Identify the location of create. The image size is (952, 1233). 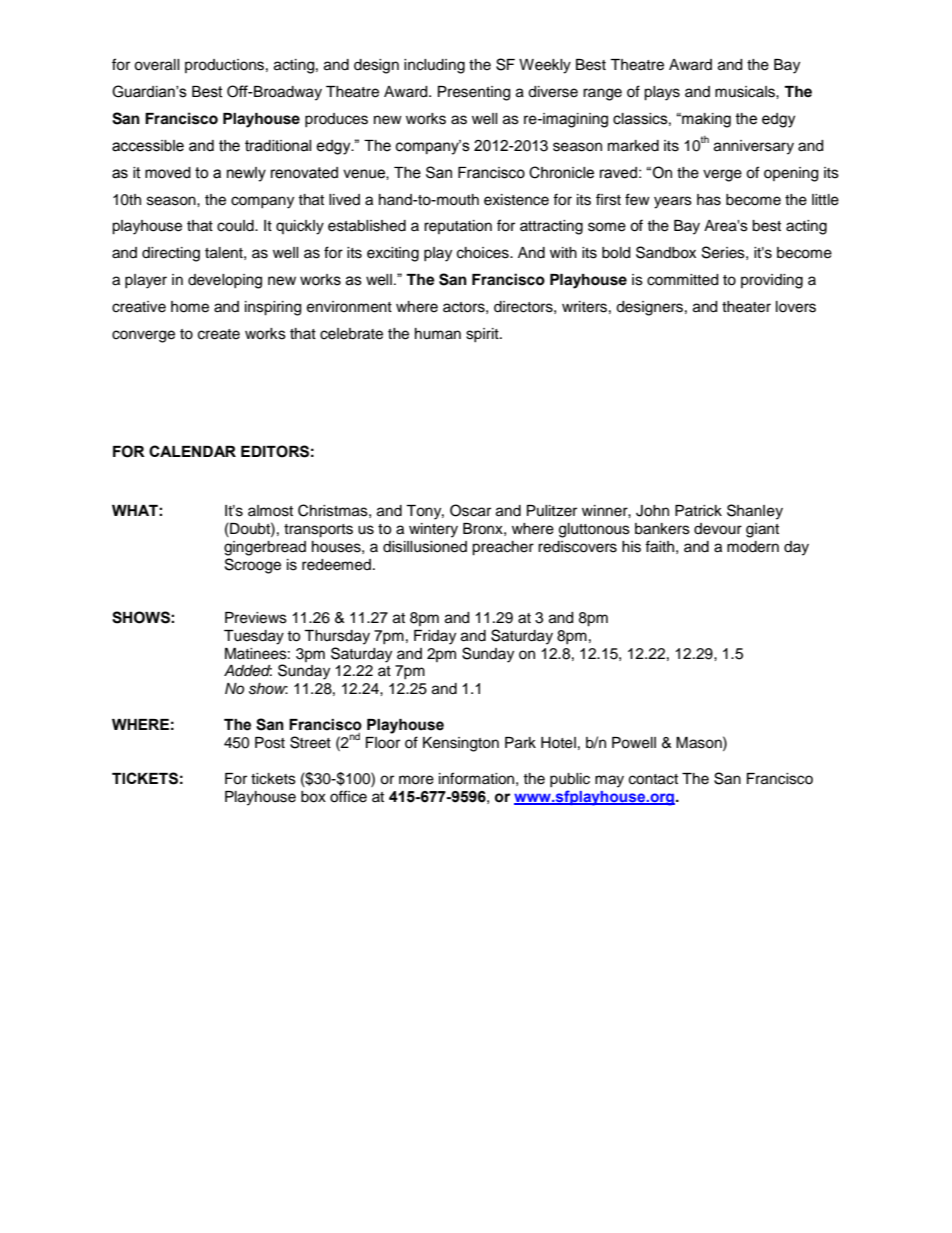
(219, 334).
